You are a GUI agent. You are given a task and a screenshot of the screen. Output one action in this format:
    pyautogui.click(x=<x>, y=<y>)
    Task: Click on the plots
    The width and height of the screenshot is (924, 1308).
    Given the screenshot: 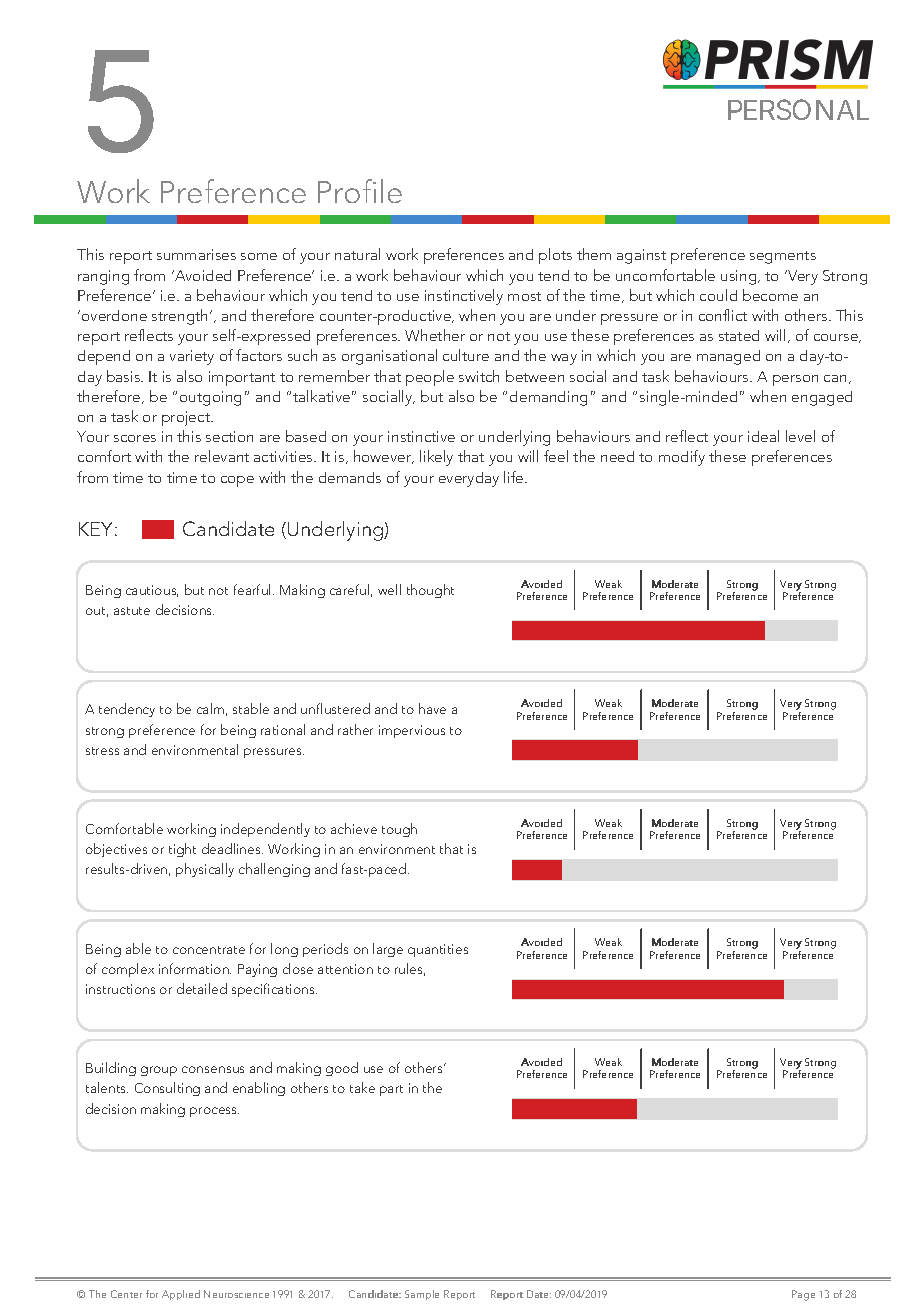 What is the action you would take?
    pyautogui.click(x=555, y=256)
